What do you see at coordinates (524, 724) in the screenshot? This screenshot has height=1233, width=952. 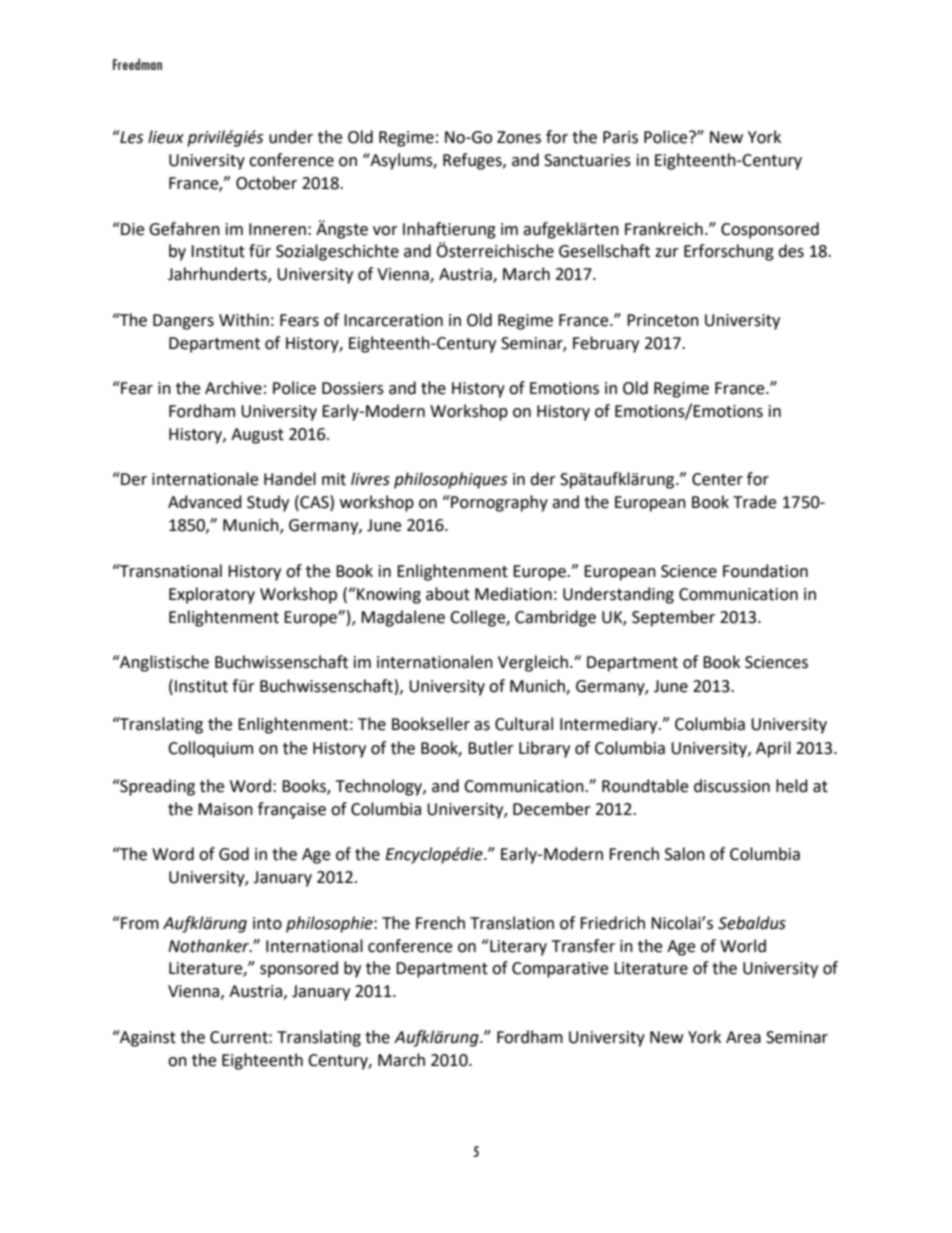 I see `Cultural` at bounding box center [524, 724].
